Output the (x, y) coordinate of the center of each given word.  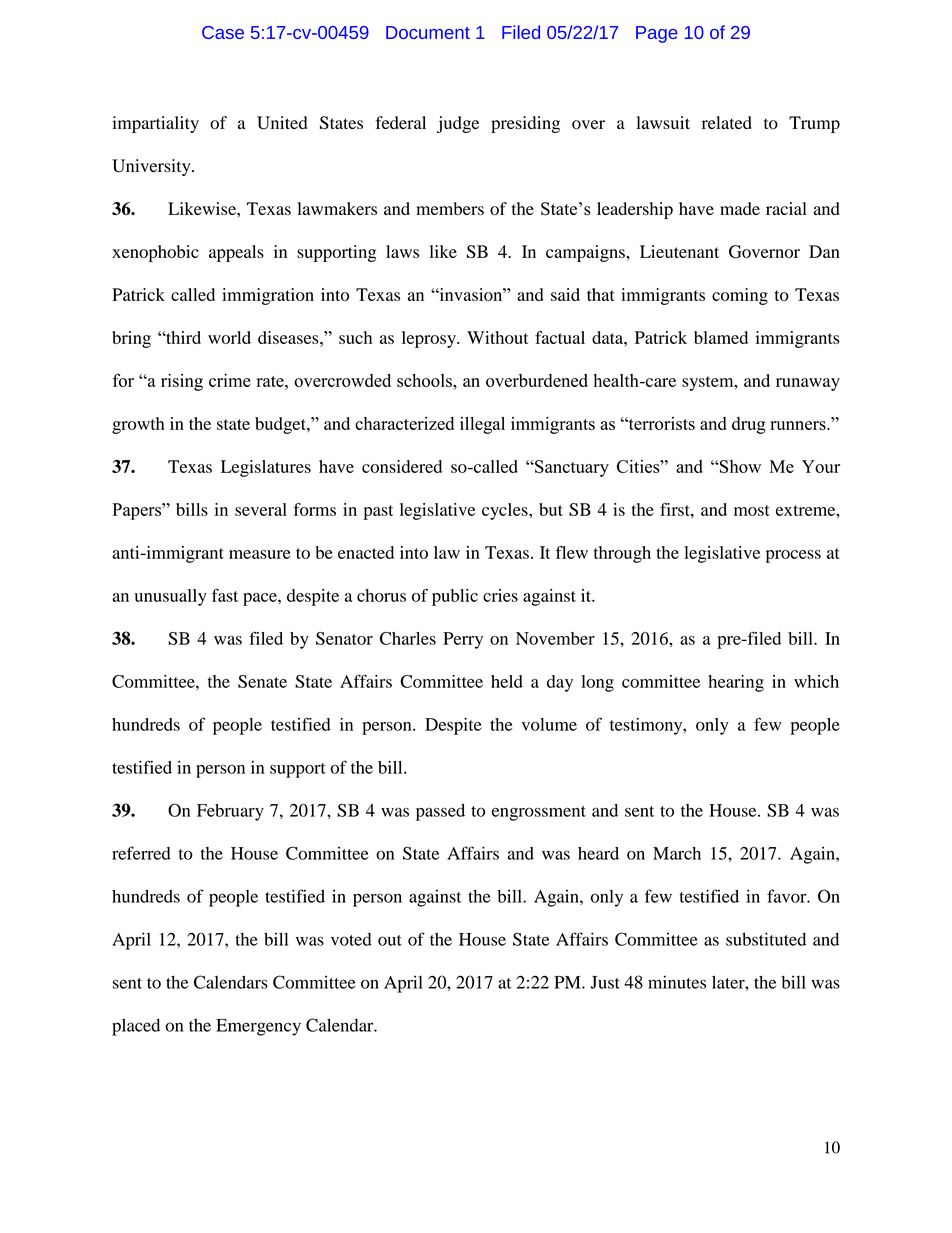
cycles (506, 511)
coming (740, 296)
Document (428, 32)
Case (223, 32)
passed (440, 812)
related (727, 122)
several (261, 509)
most (752, 510)
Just (605, 982)
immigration (268, 296)
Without (498, 337)
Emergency (258, 1027)
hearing (736, 683)
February (230, 812)
